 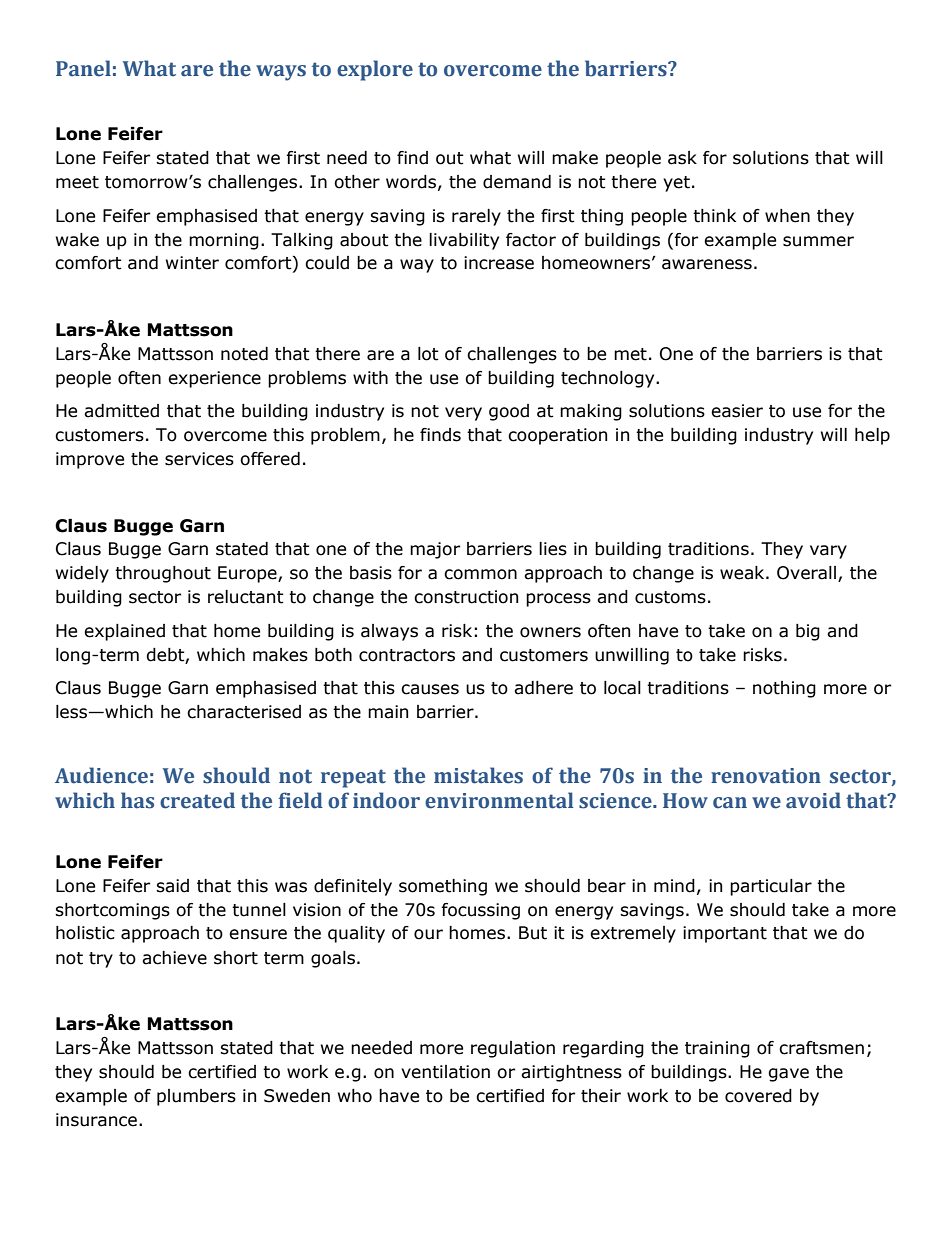 What do you see at coordinates (682, 158) in the screenshot?
I see `ask` at bounding box center [682, 158].
